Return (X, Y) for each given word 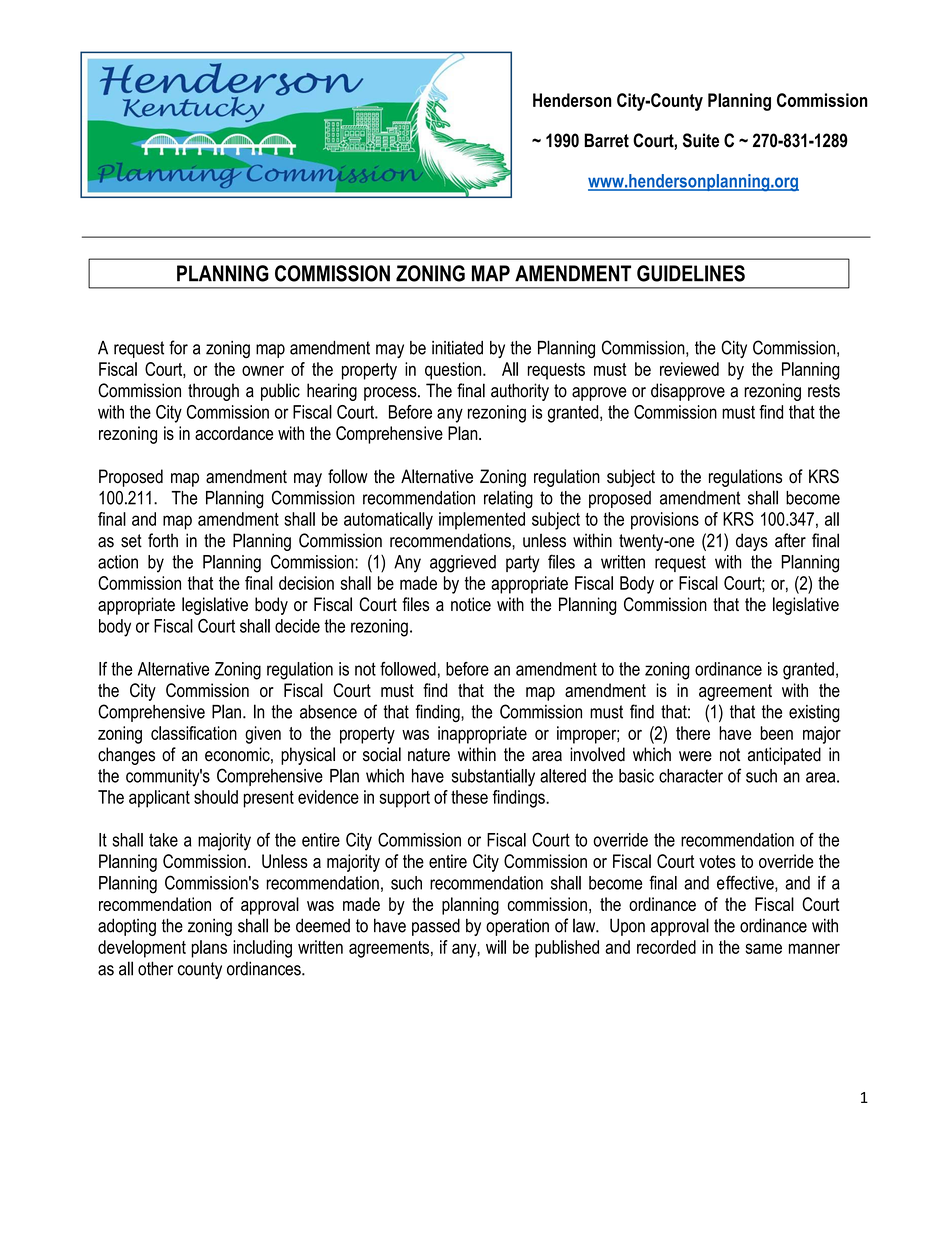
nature (429, 755)
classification (194, 733)
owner (263, 370)
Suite (701, 140)
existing (814, 714)
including (262, 949)
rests (824, 391)
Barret (606, 140)
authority (520, 392)
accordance (234, 433)
